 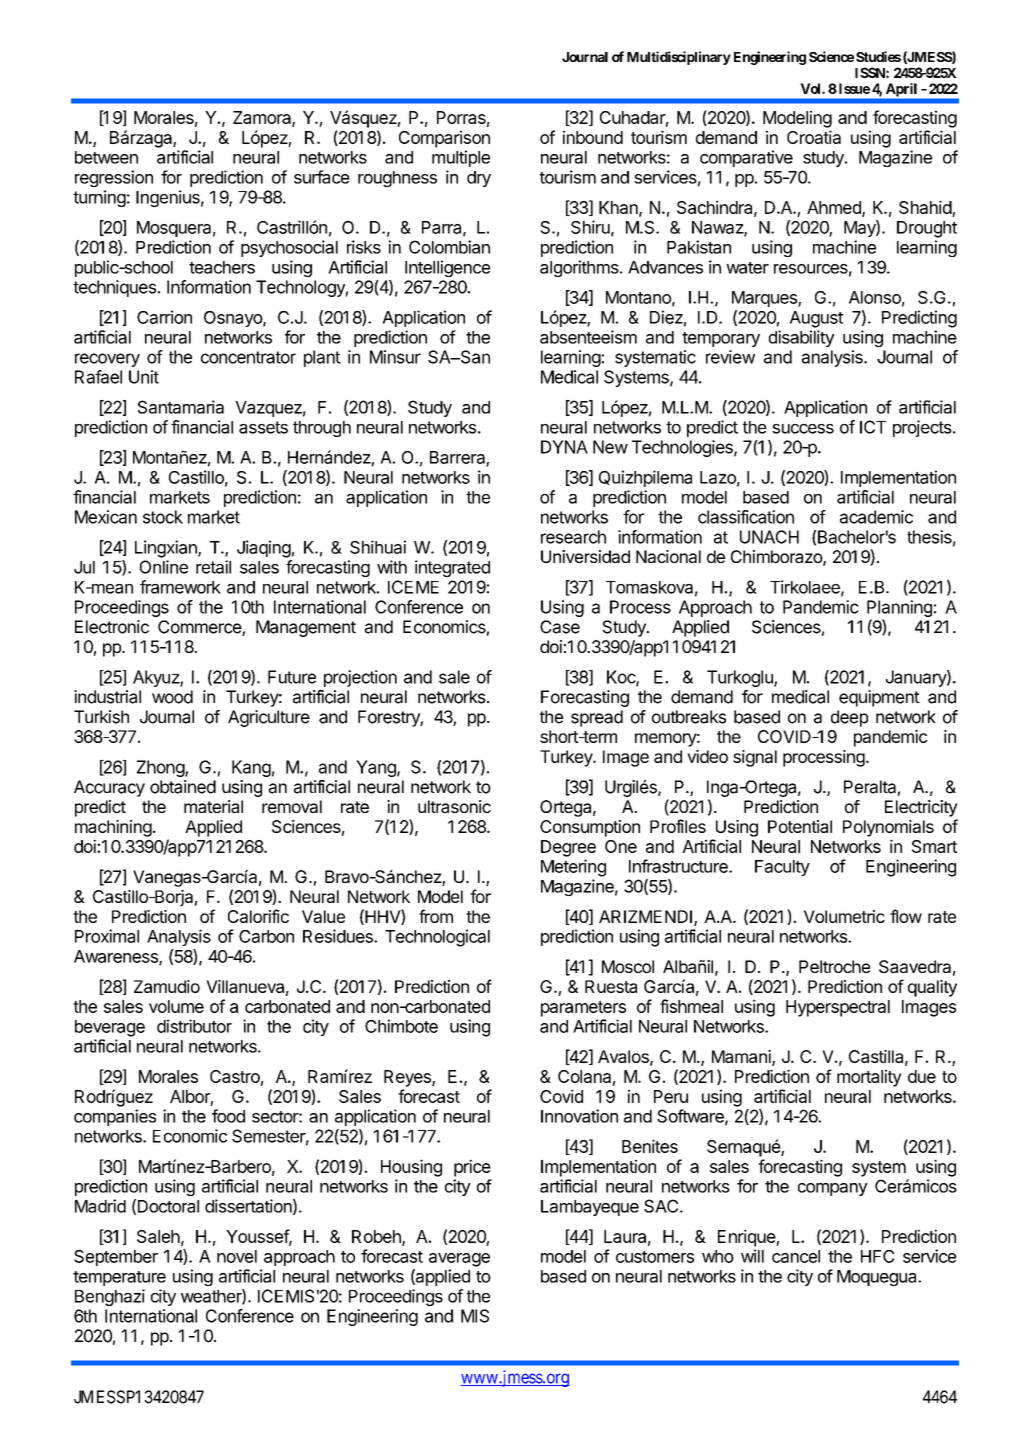 What do you see at coordinates (796, 1256) in the document?
I see `cancel` at bounding box center [796, 1256].
